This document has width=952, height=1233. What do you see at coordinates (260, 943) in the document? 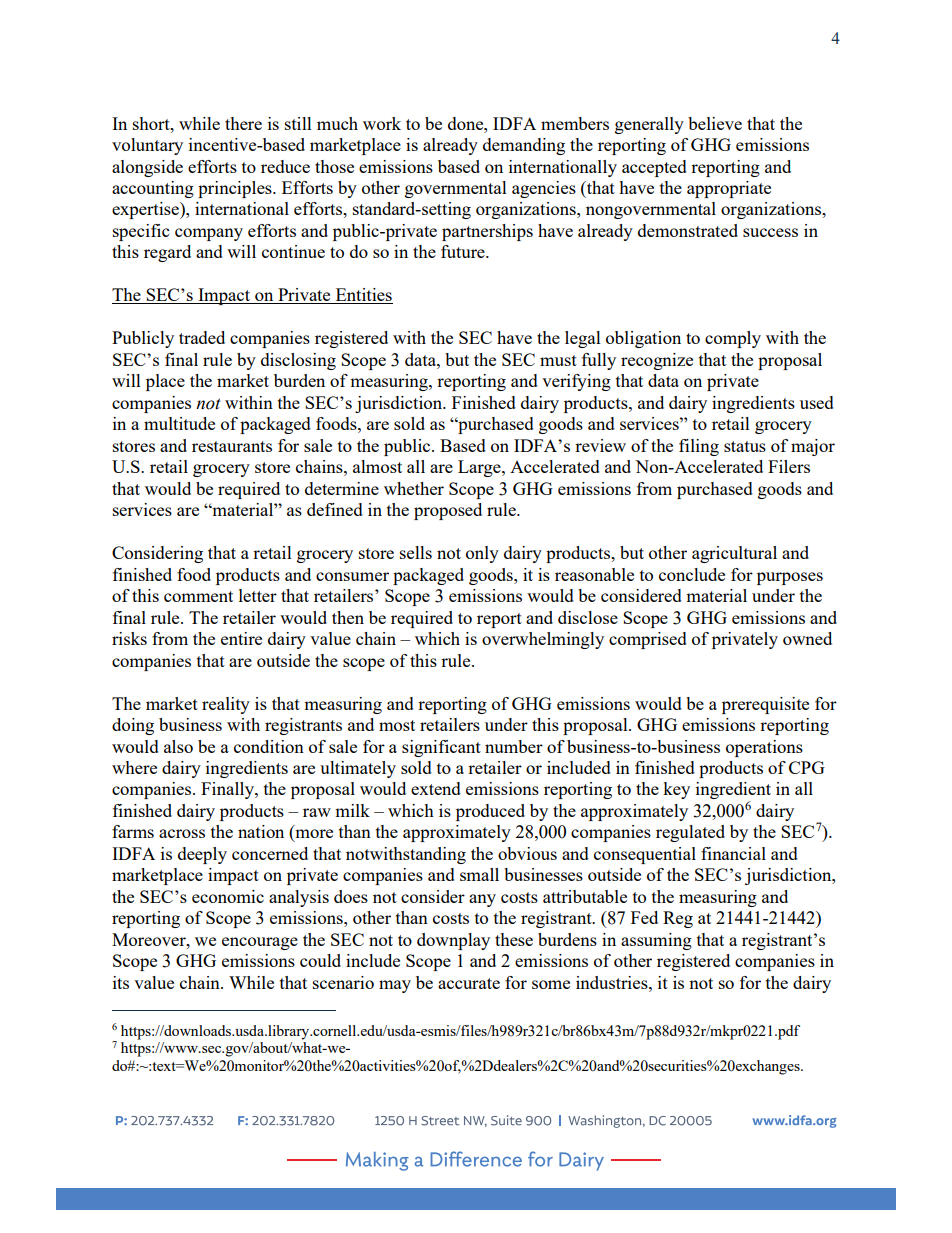
I see `encourage` at bounding box center [260, 943].
